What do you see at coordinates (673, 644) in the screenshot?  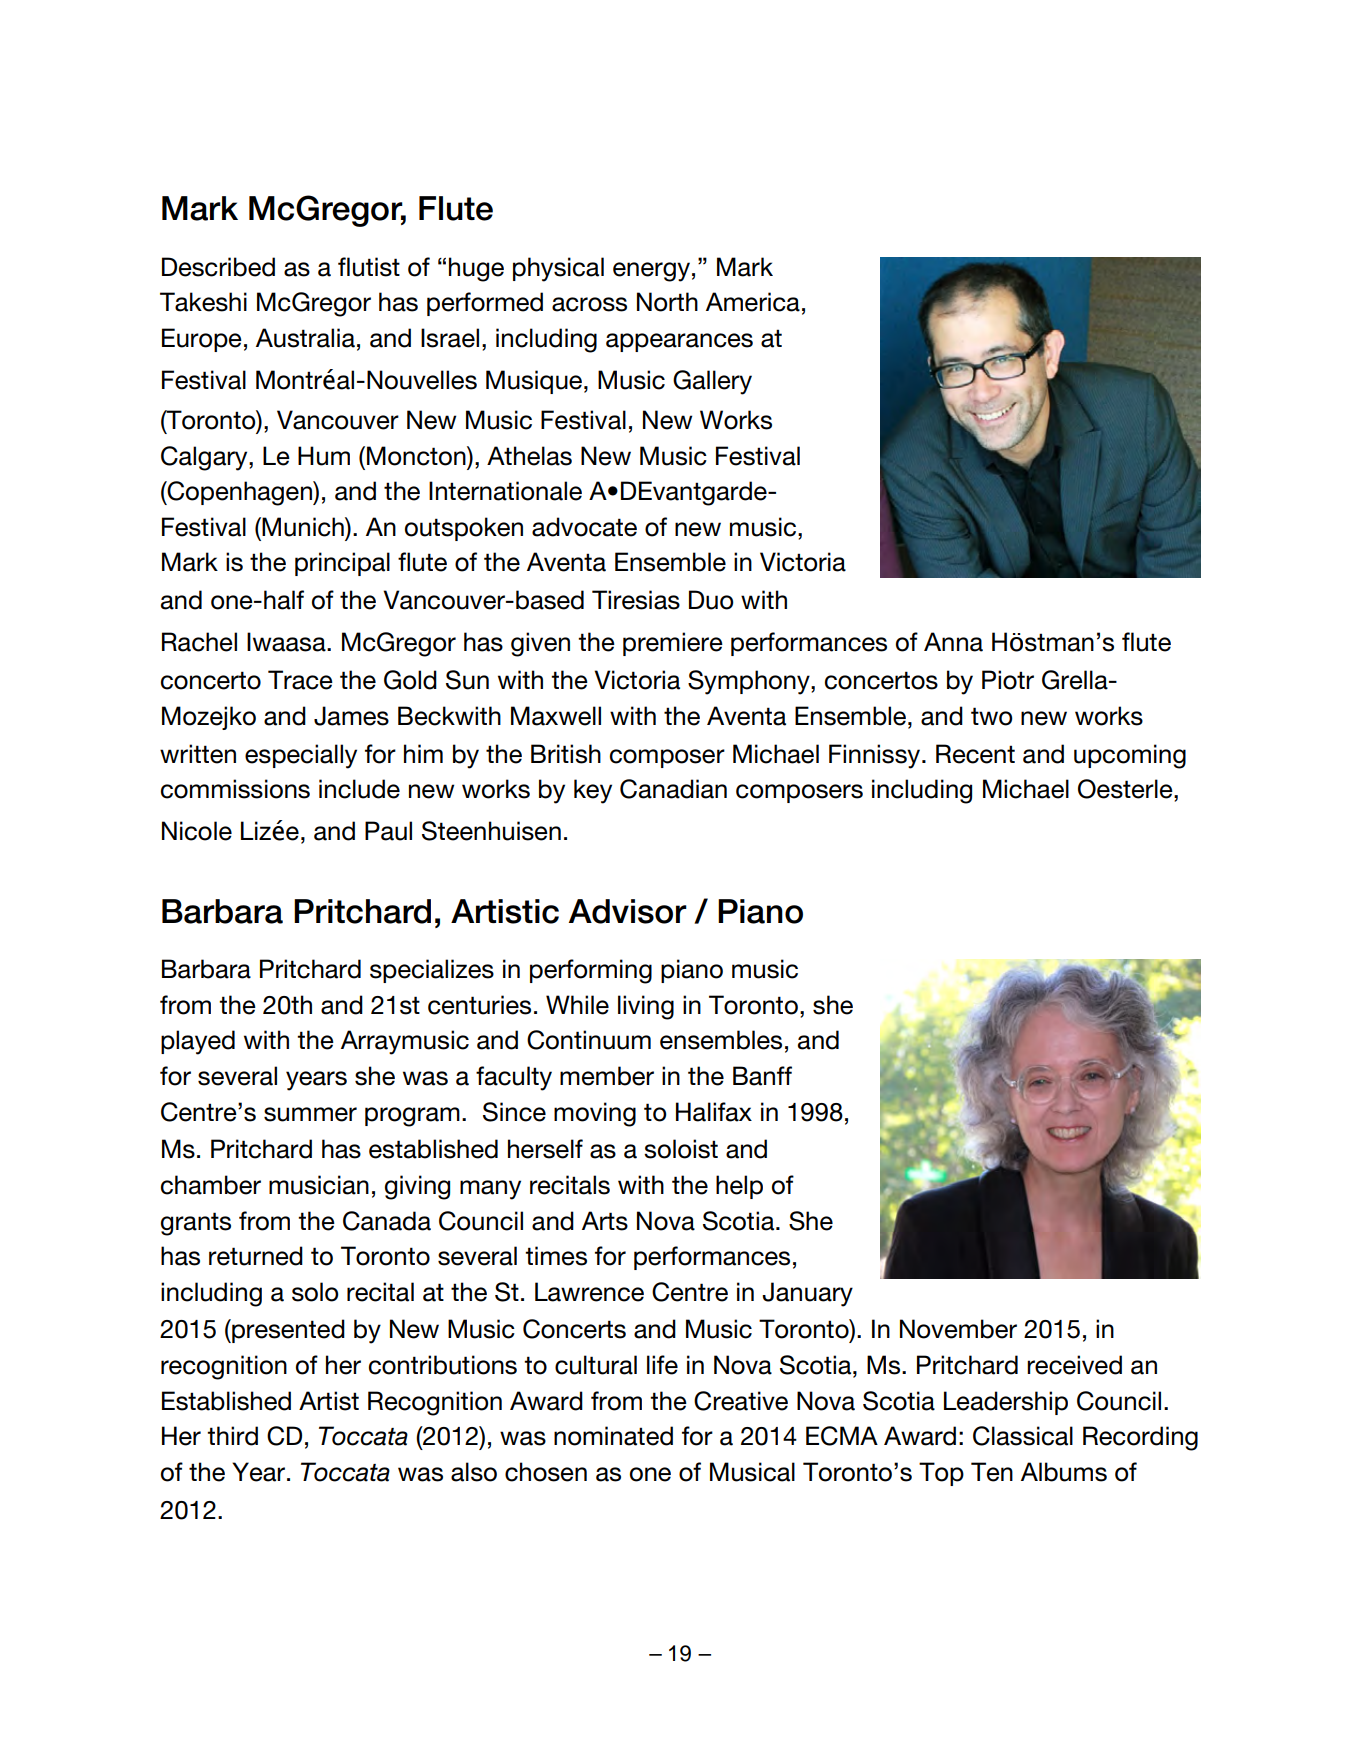 I see `premiere` at bounding box center [673, 644].
